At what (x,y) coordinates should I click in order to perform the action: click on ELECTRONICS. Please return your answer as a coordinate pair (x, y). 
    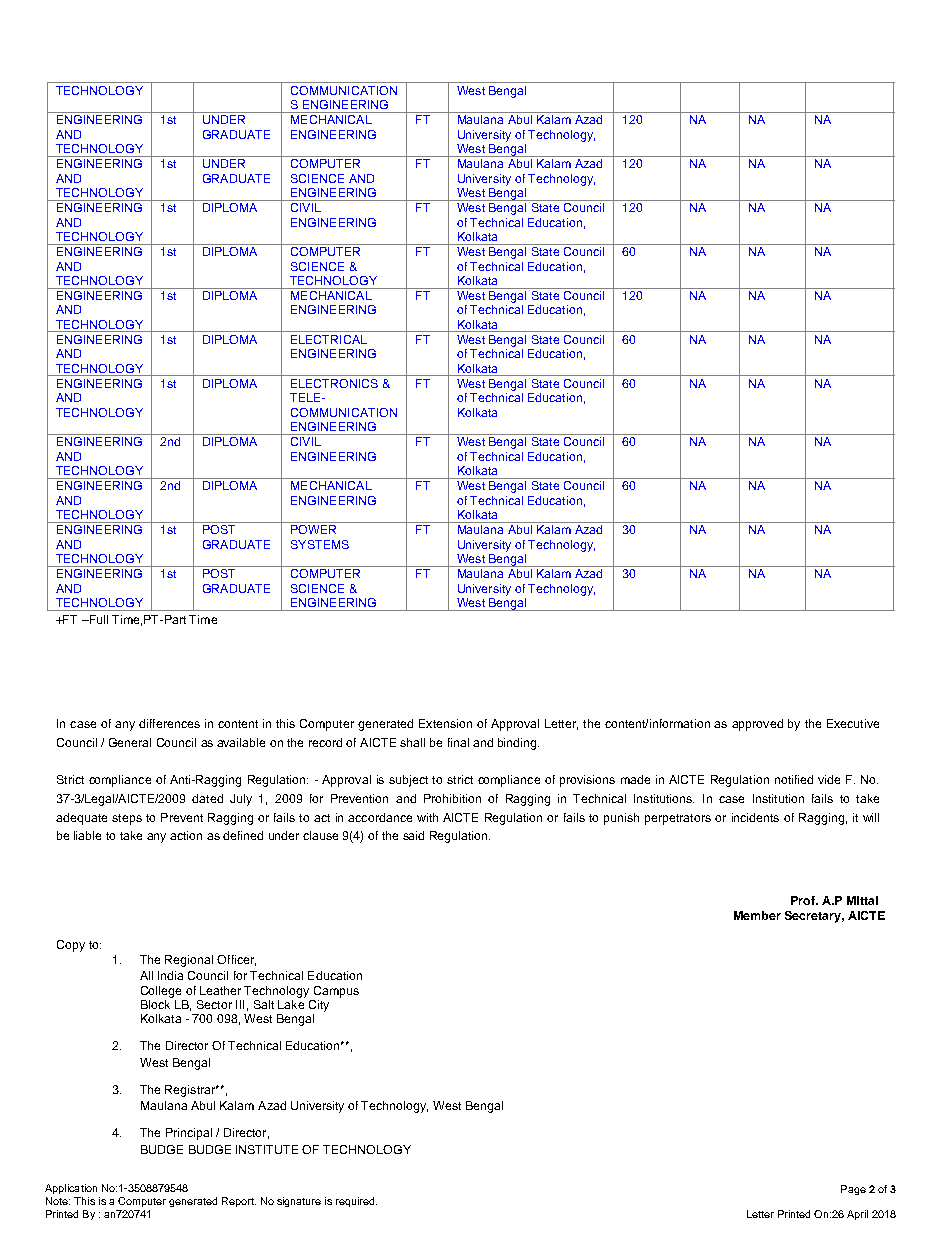
    Looking at the image, I should click on (334, 383).
